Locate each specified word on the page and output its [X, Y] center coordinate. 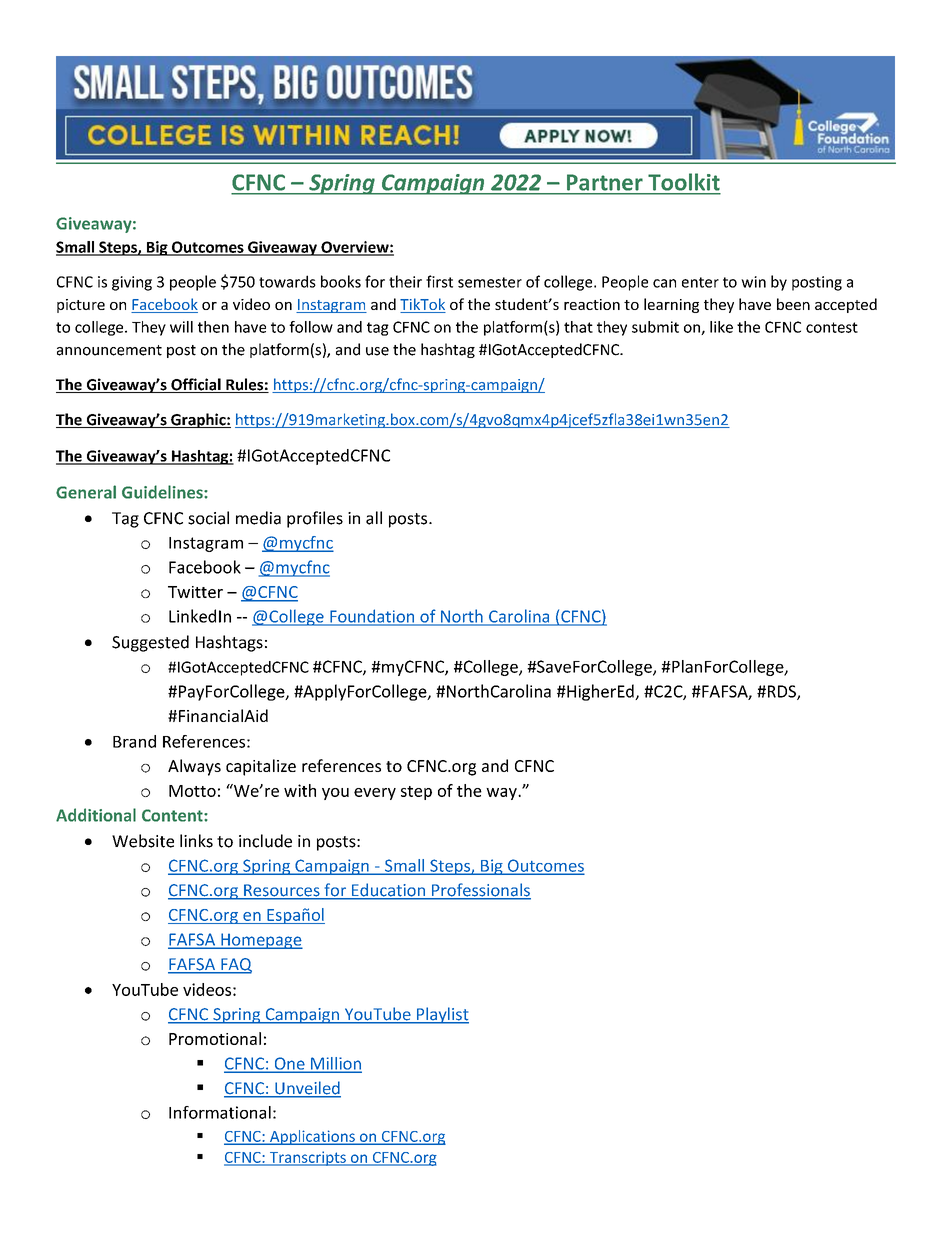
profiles [315, 519]
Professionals [480, 891]
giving [132, 283]
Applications [312, 1137]
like [721, 327]
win [753, 282]
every [375, 794]
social [208, 518]
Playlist [441, 1015]
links [196, 841]
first [439, 281]
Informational [220, 1112]
